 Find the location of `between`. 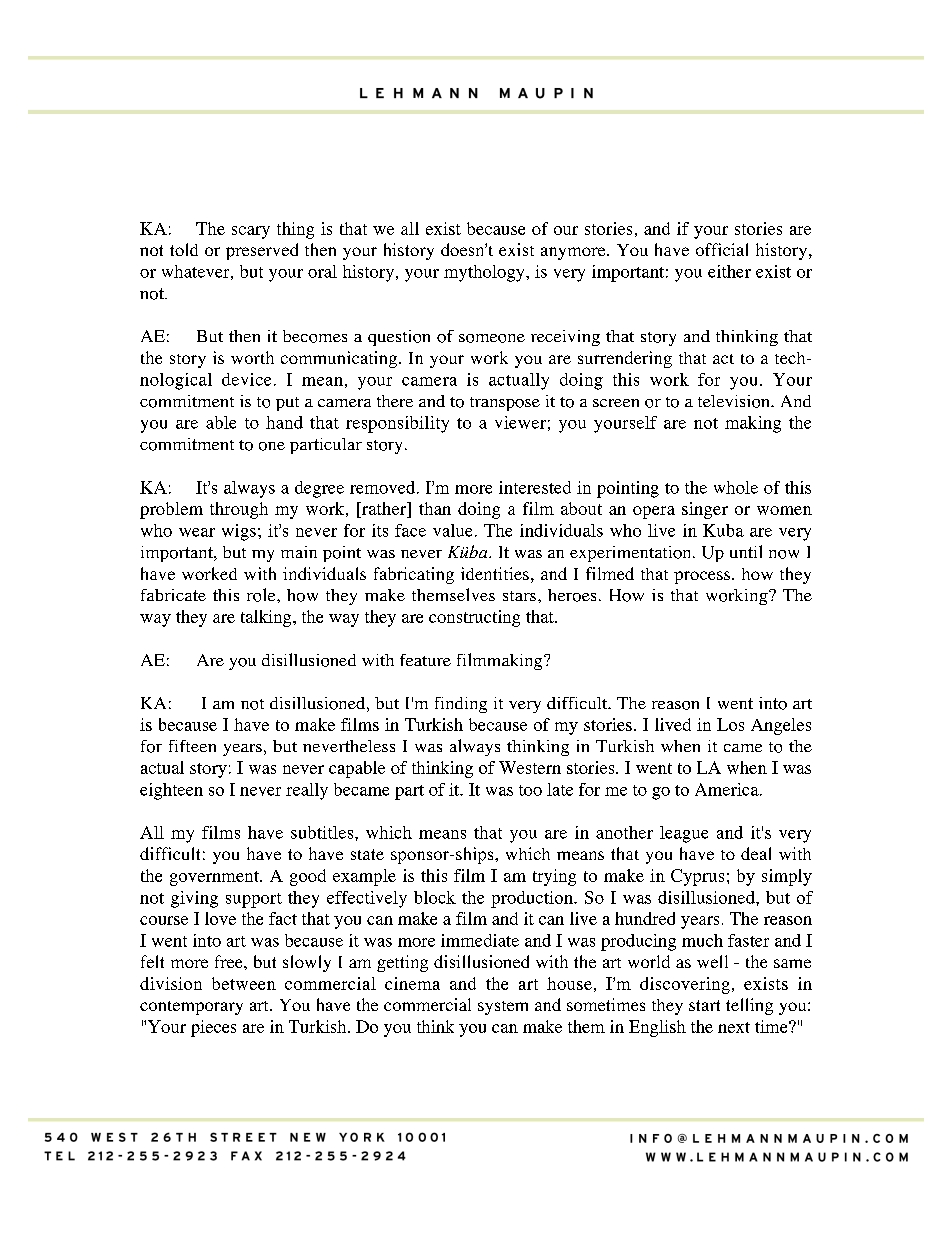

between is located at coordinates (244, 983).
